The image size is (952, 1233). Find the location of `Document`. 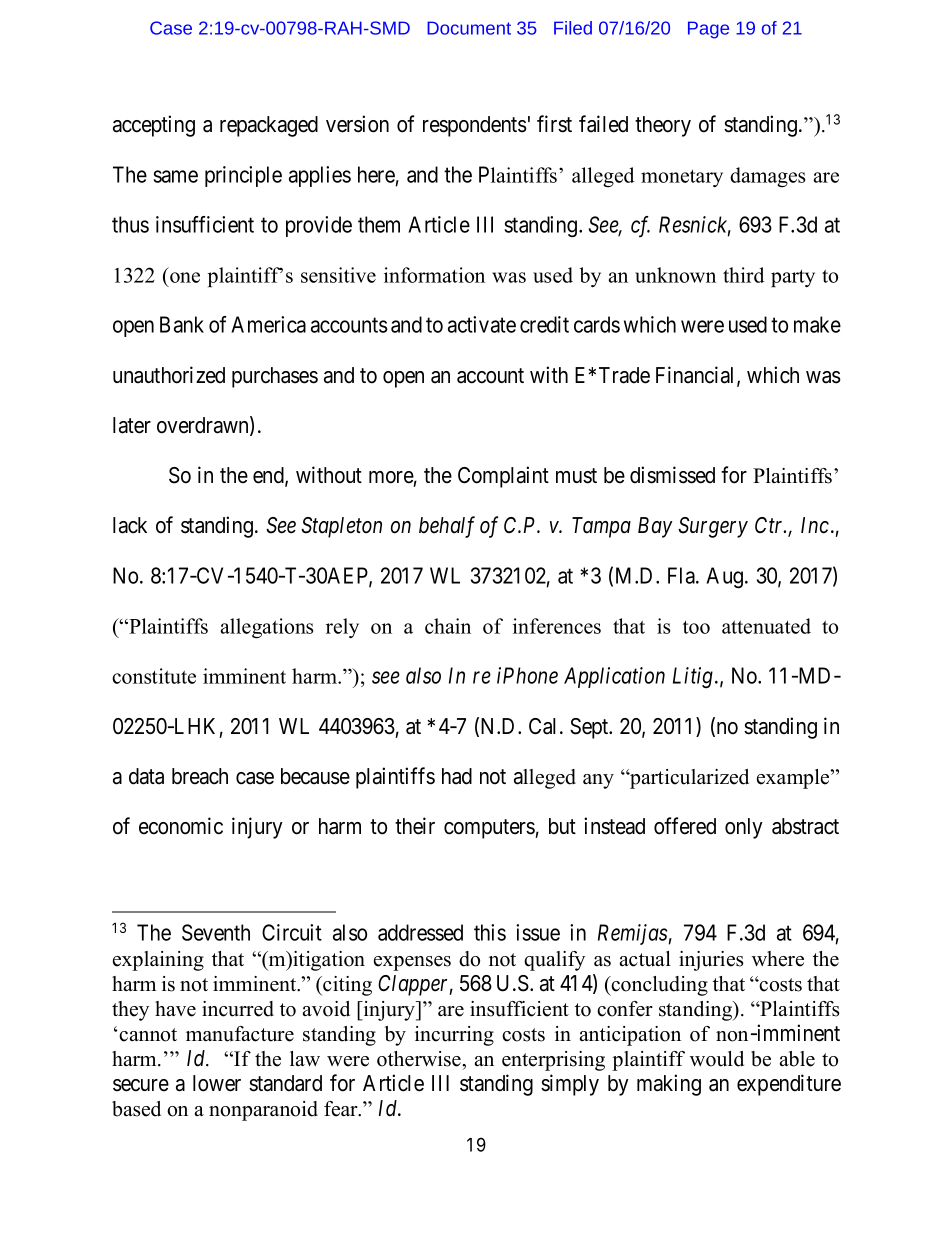

Document is located at coordinates (469, 28).
